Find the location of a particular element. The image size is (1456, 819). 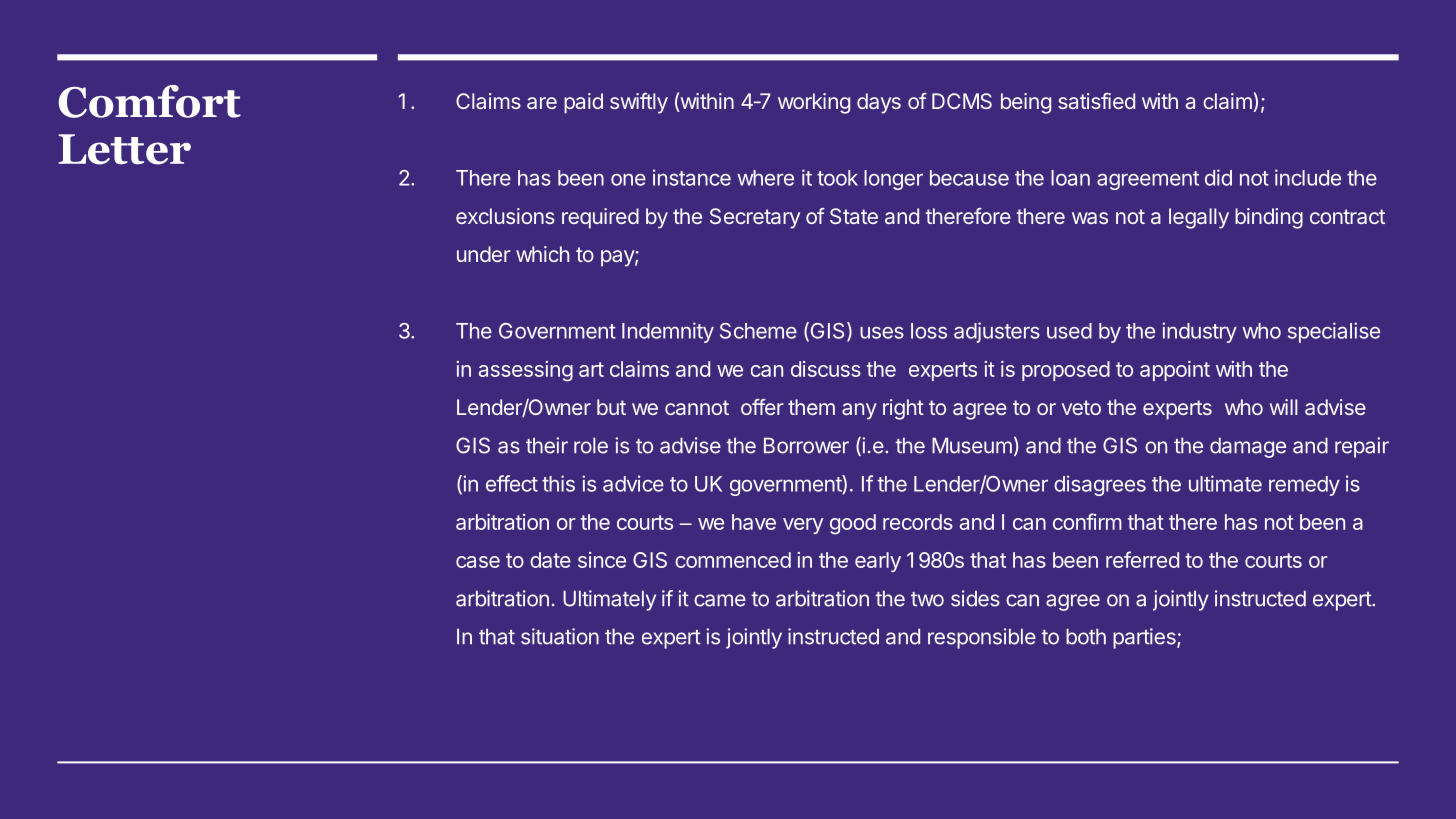

discuss is located at coordinates (826, 369).
